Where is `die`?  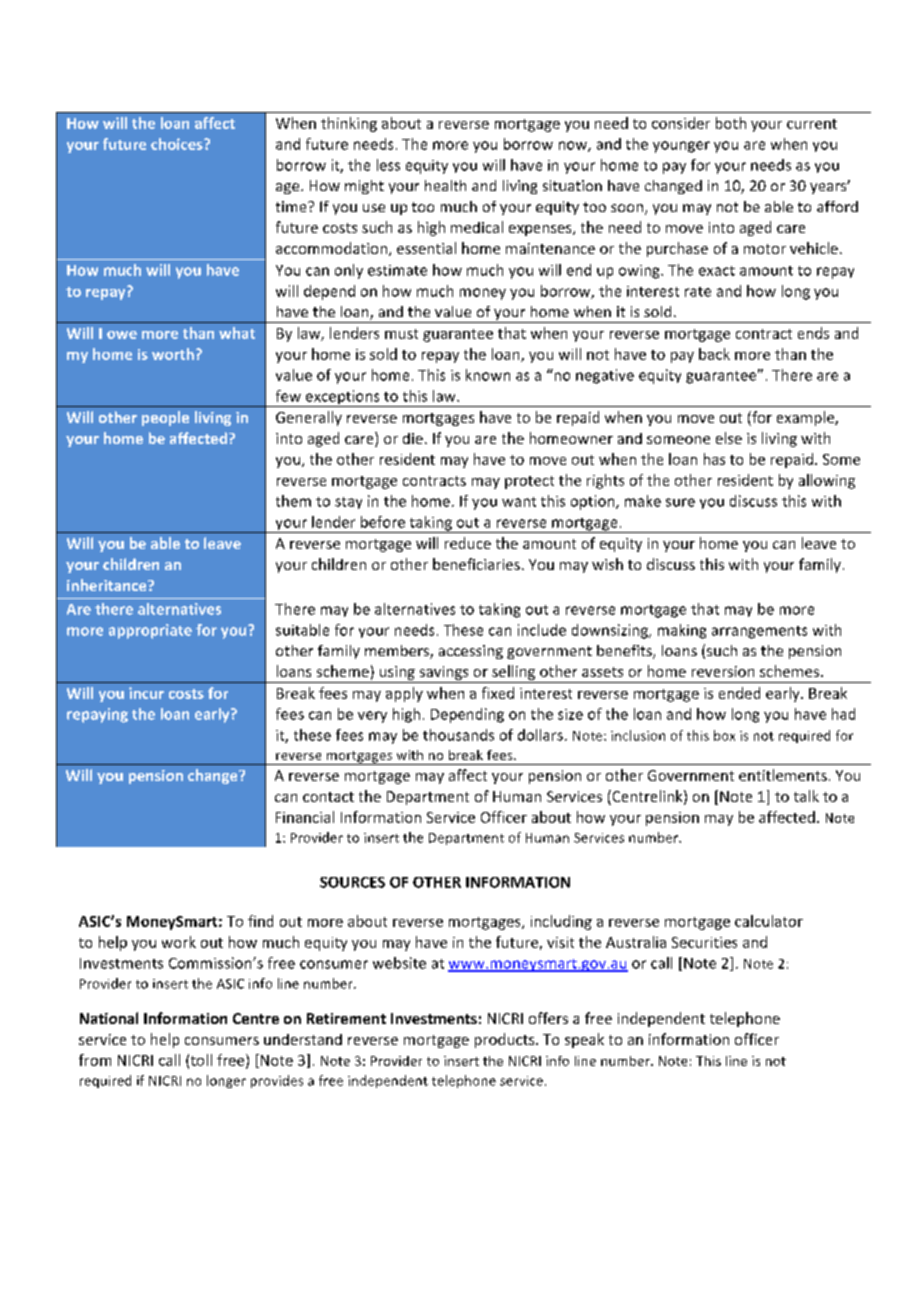 die is located at coordinates (413, 438).
